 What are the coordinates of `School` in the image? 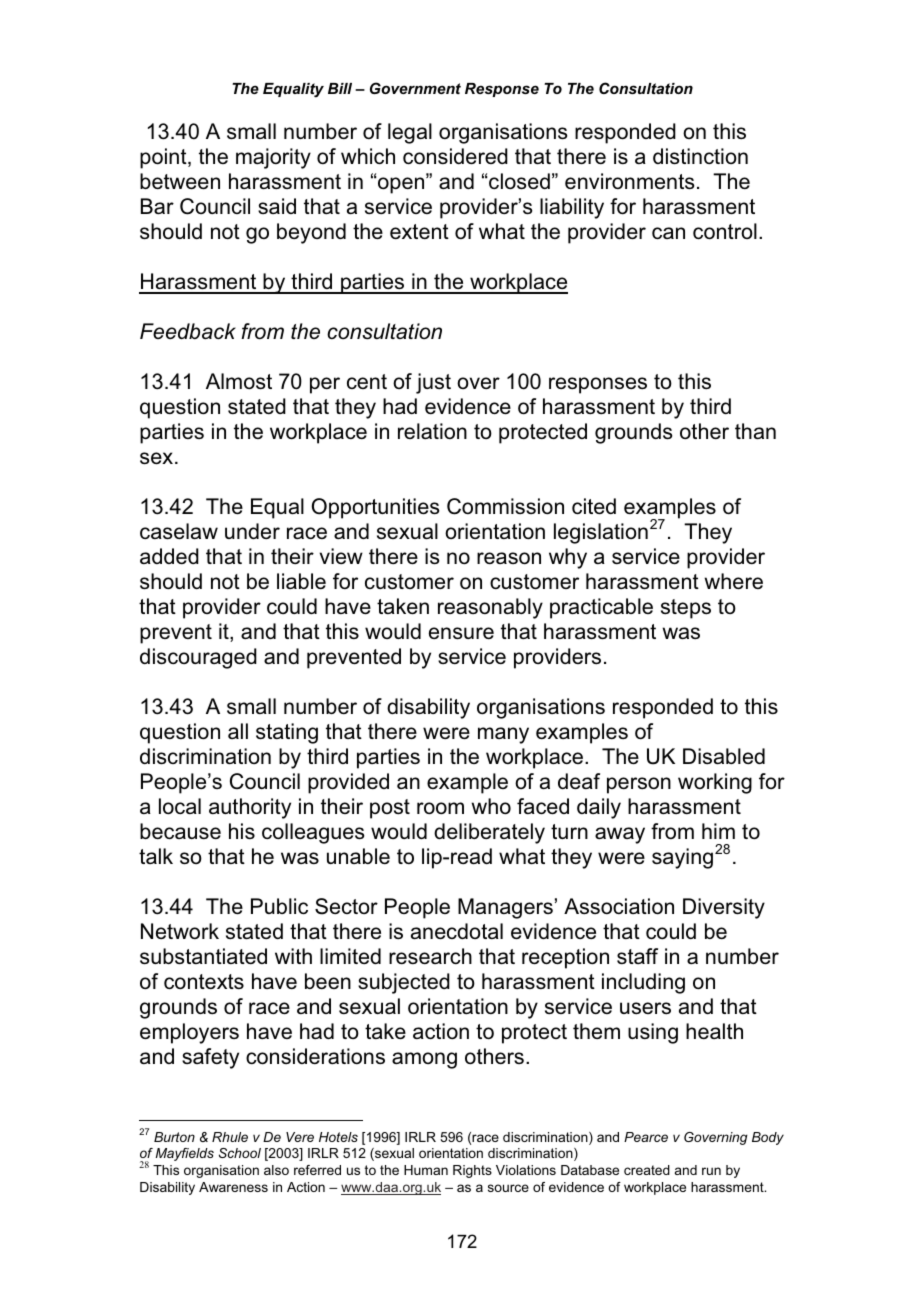 It's located at (240, 1153).
